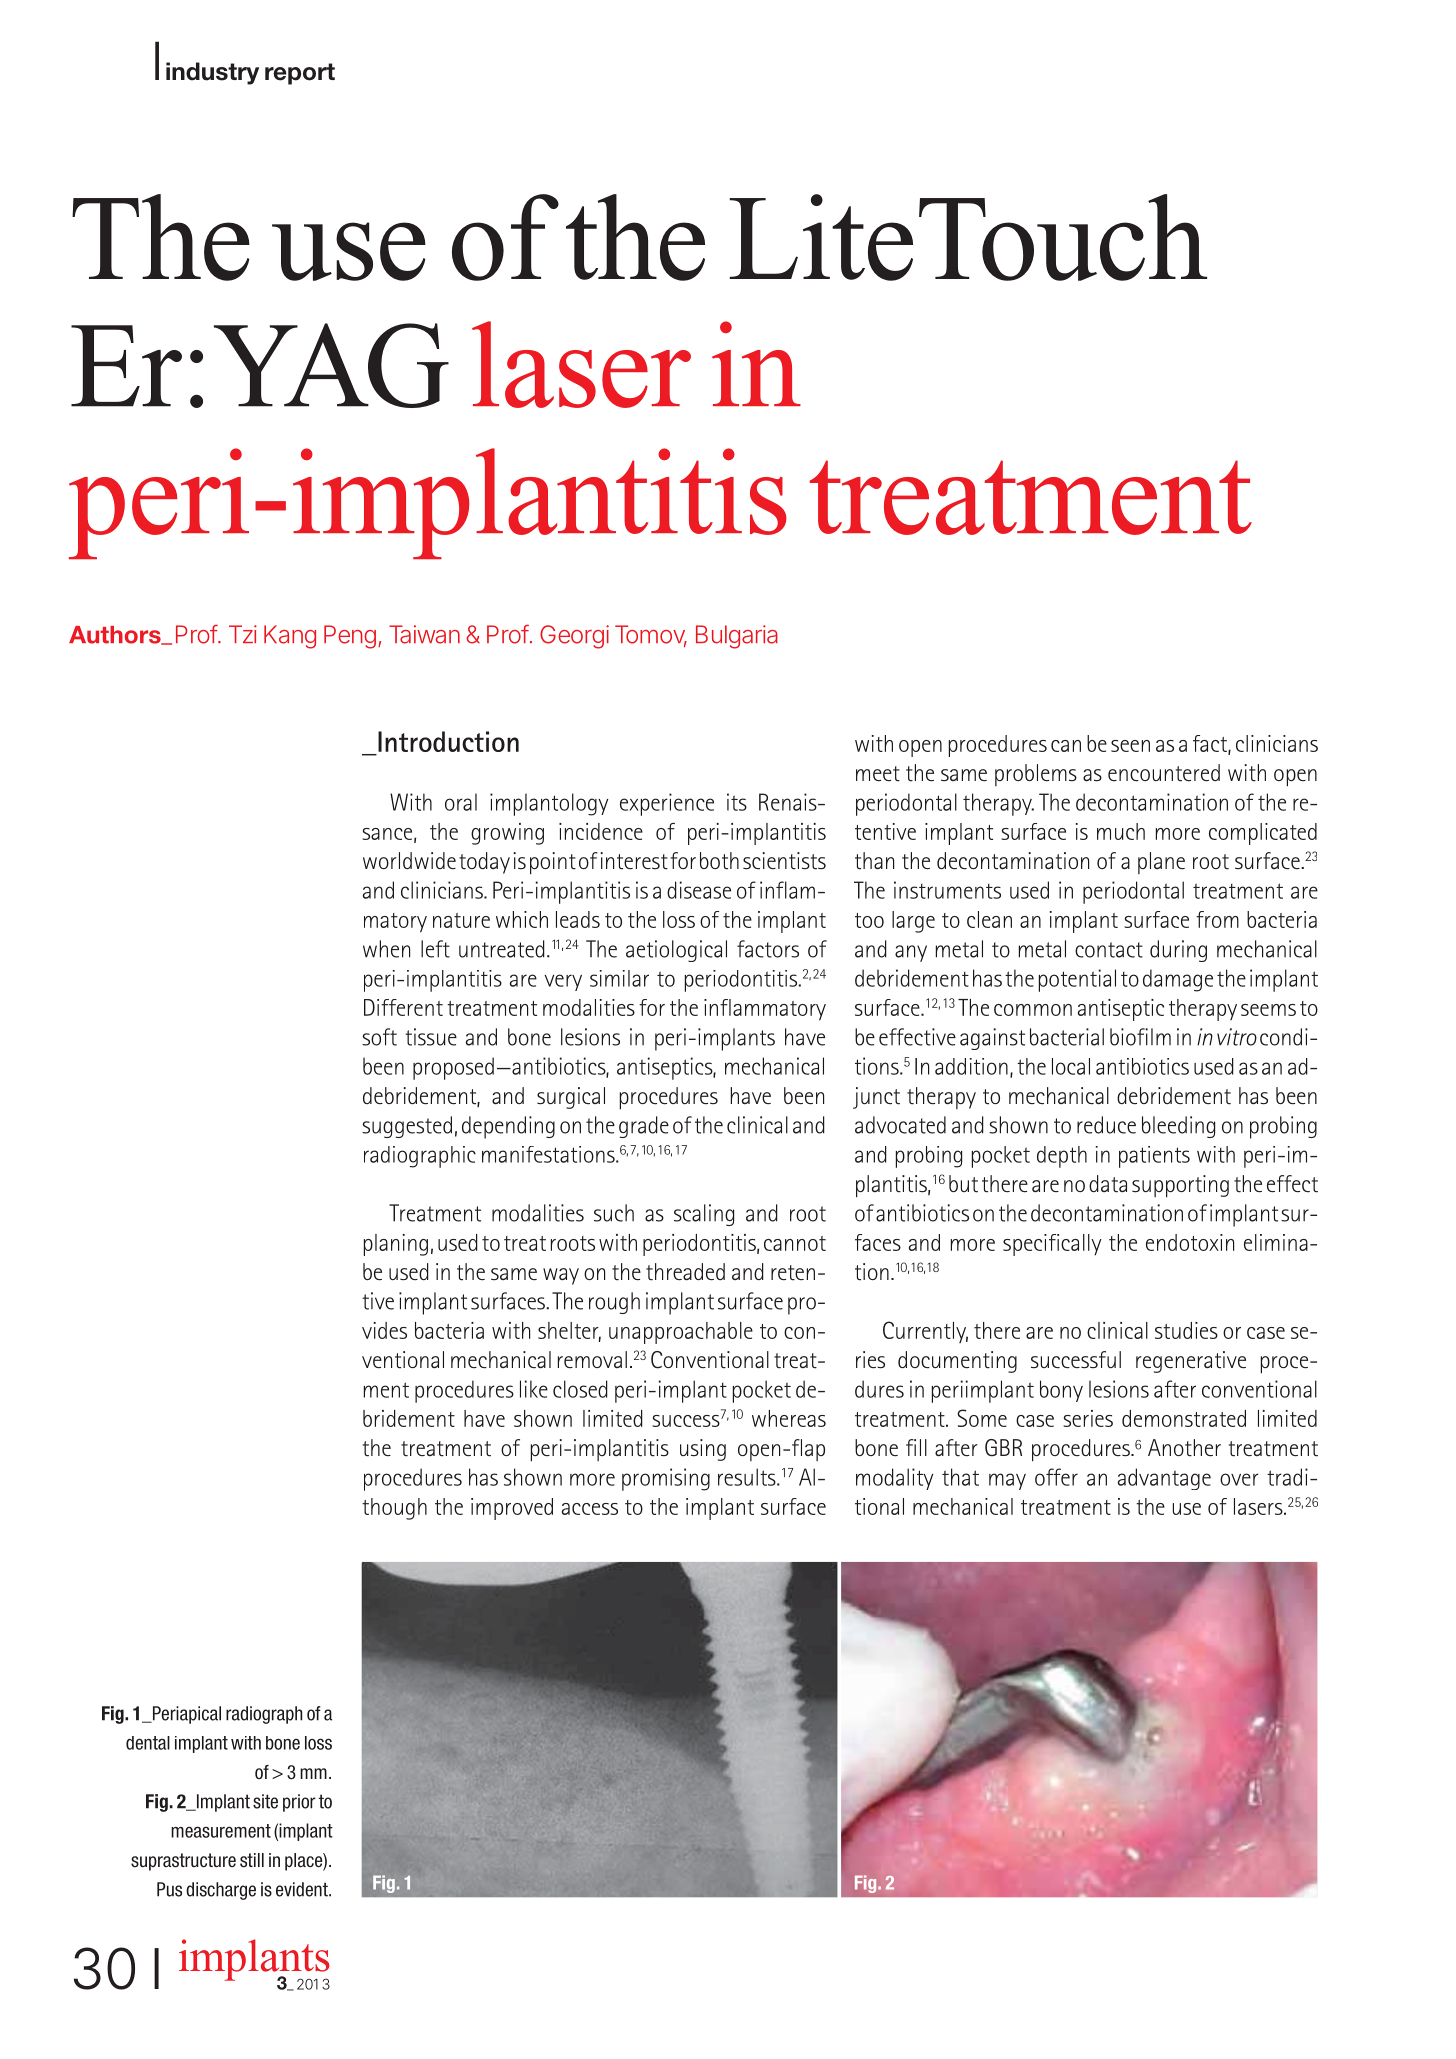 The height and width of the document is (2059, 1456). Describe the element at coordinates (252, 1860) in the document. I see `still` at that location.
